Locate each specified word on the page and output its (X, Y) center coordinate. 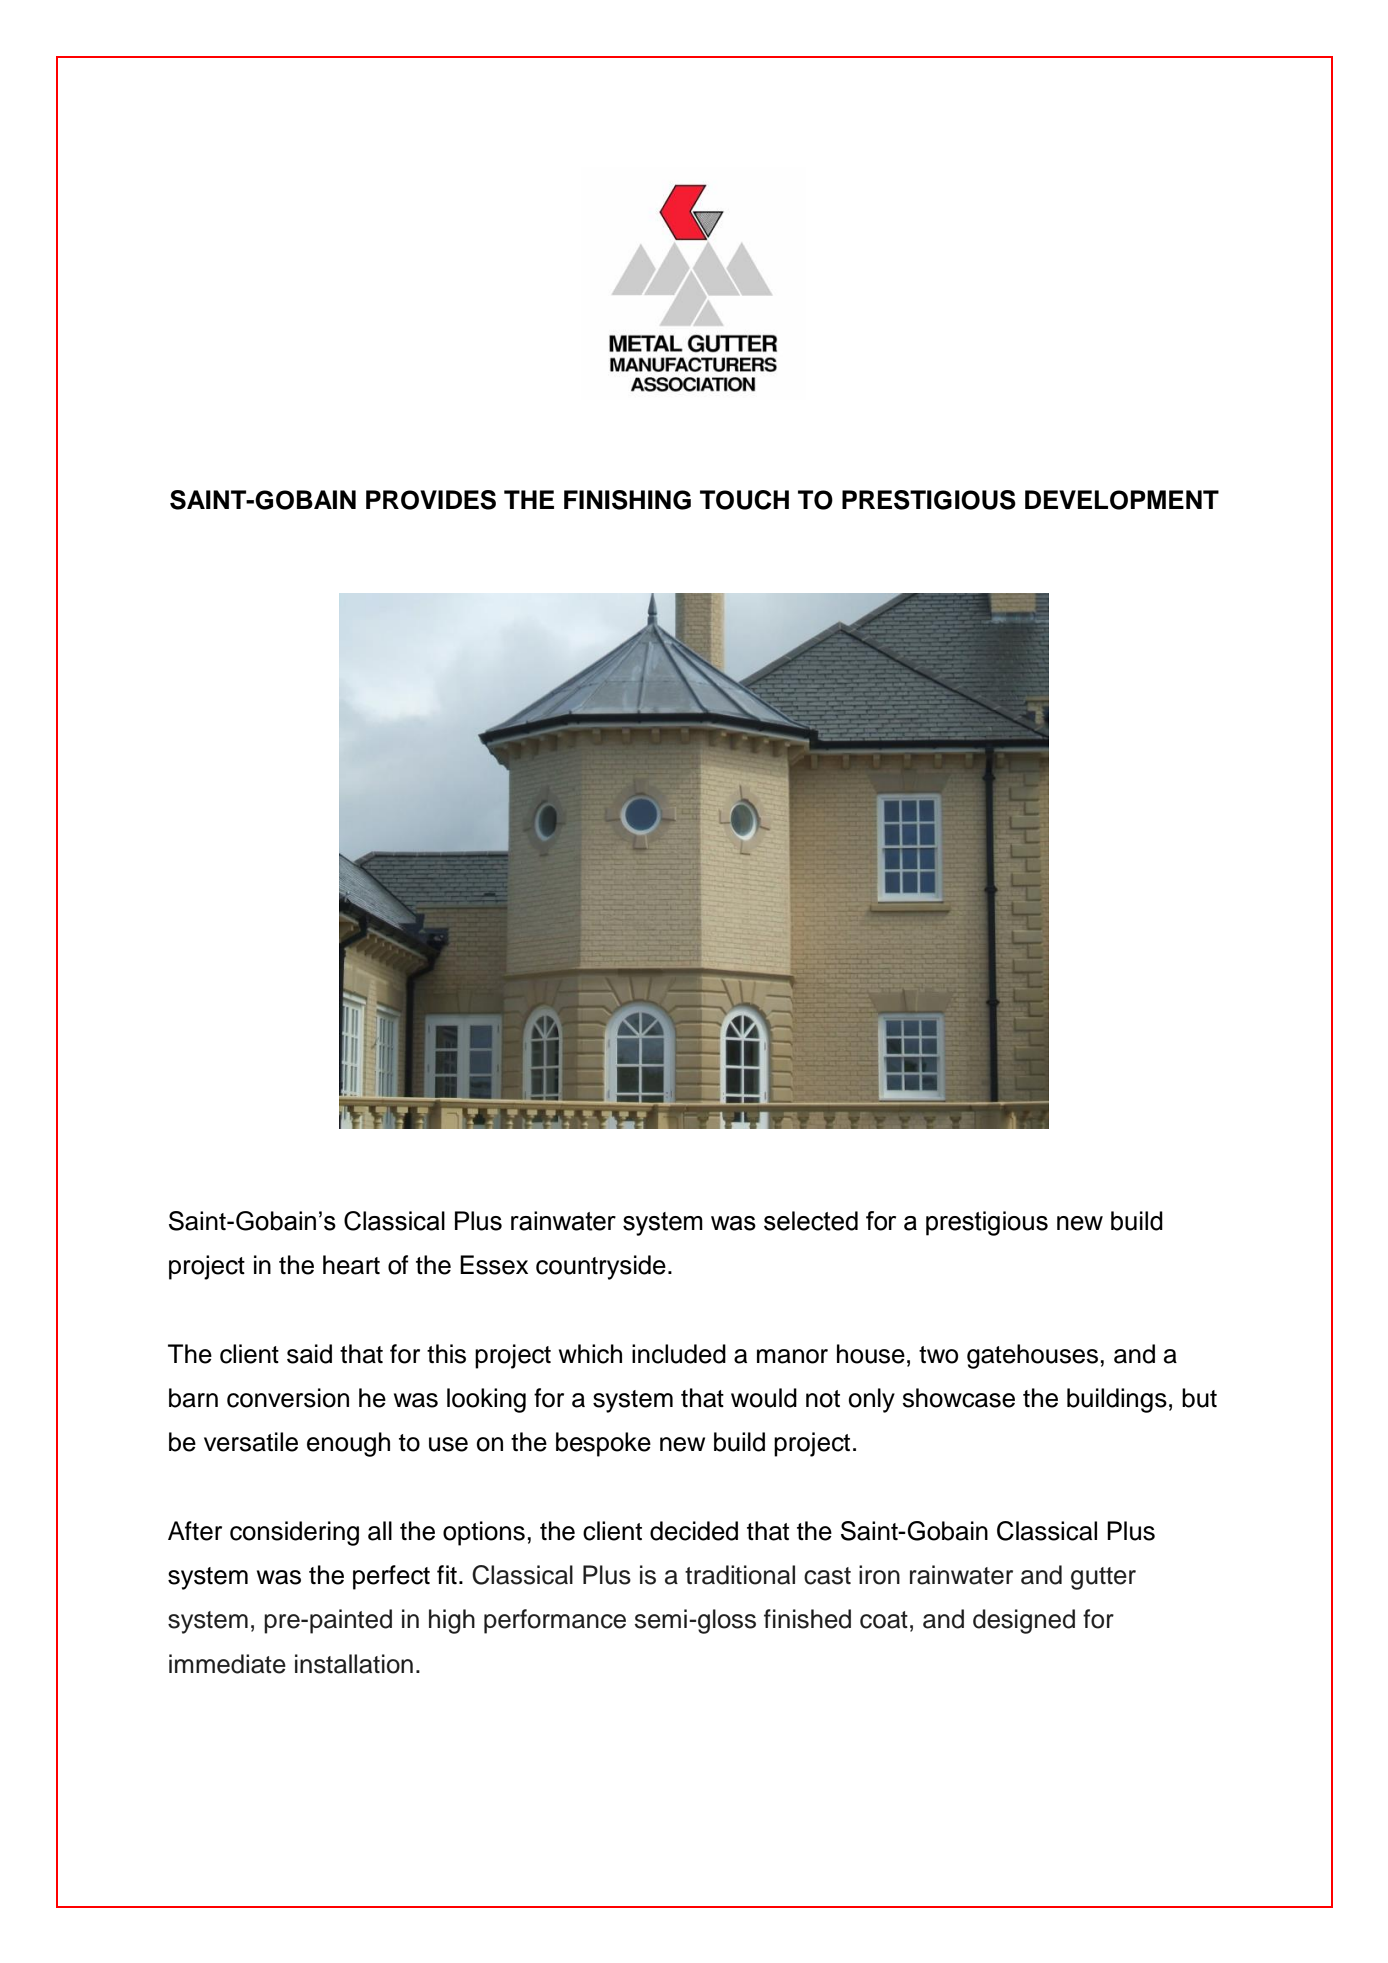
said (309, 1354)
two (938, 1355)
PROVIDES (431, 500)
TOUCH (744, 500)
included (679, 1354)
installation (354, 1664)
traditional (740, 1575)
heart (351, 1265)
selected (811, 1221)
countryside (601, 1267)
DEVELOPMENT (1122, 500)
